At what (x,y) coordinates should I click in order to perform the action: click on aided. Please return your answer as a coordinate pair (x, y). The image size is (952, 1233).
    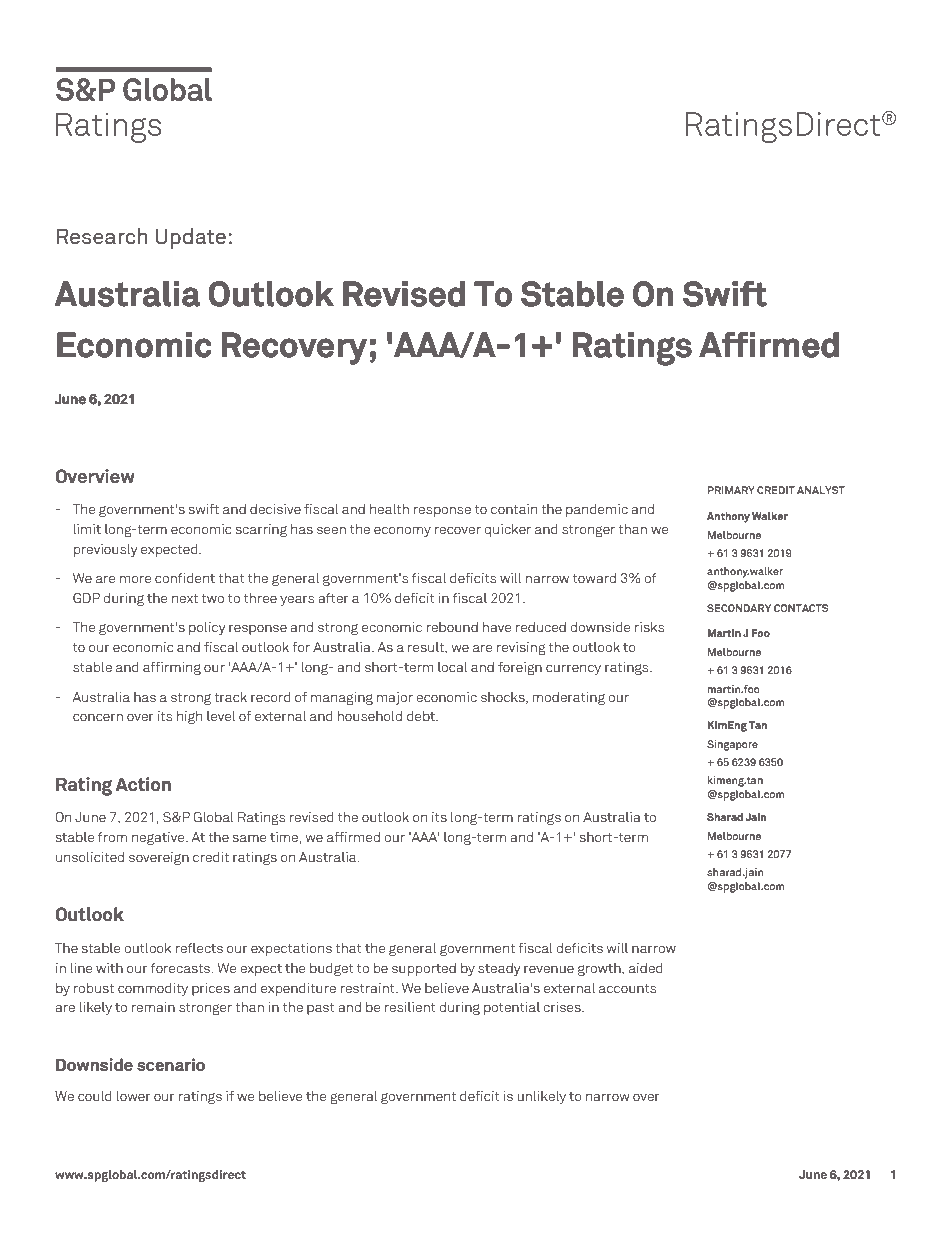
    Looking at the image, I should click on (646, 968).
